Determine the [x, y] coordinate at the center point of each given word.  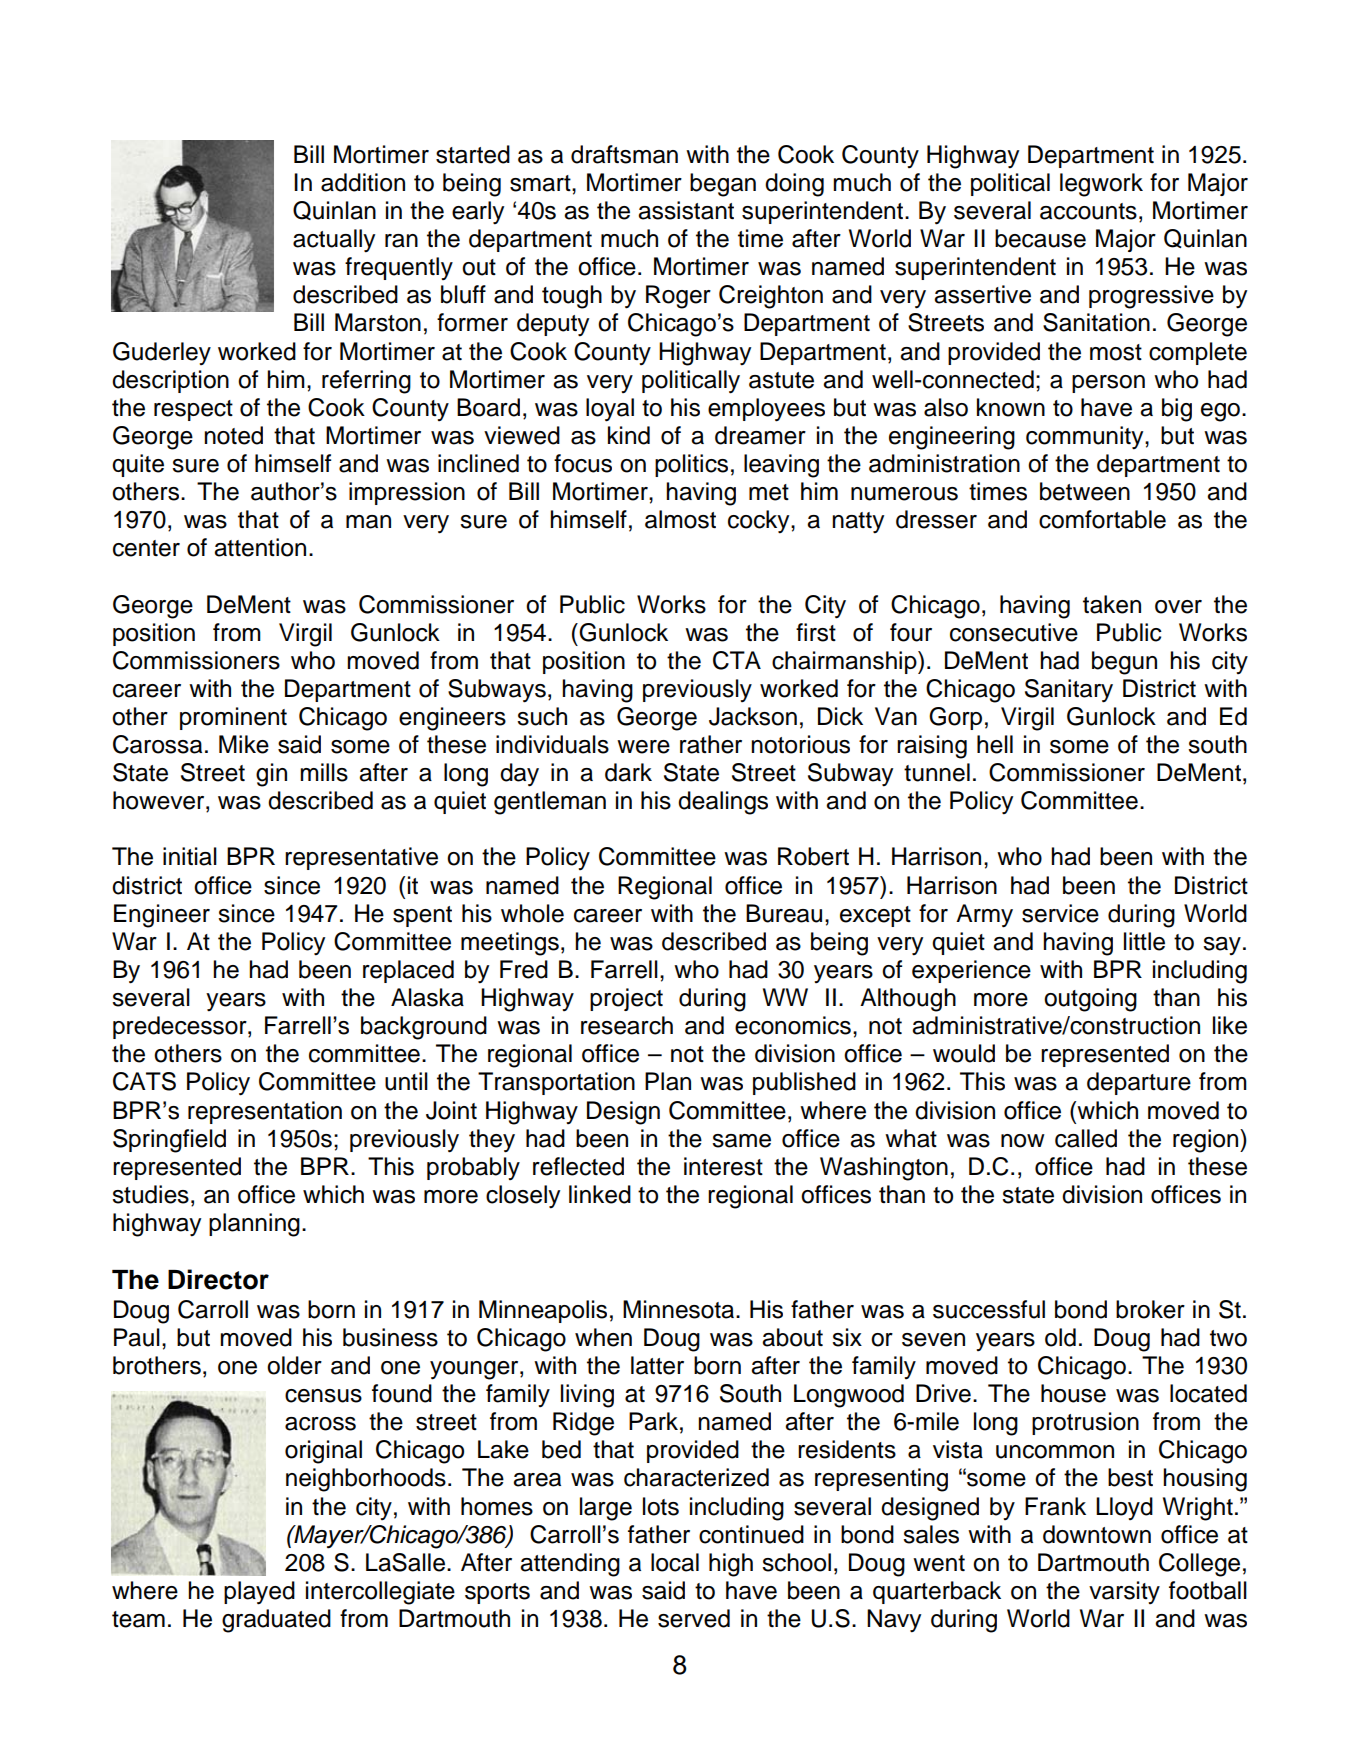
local [675, 1562]
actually [334, 241]
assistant [686, 210]
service [1060, 913]
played [259, 1593]
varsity [1124, 1592]
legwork [1101, 185]
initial [190, 856]
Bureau [784, 913]
